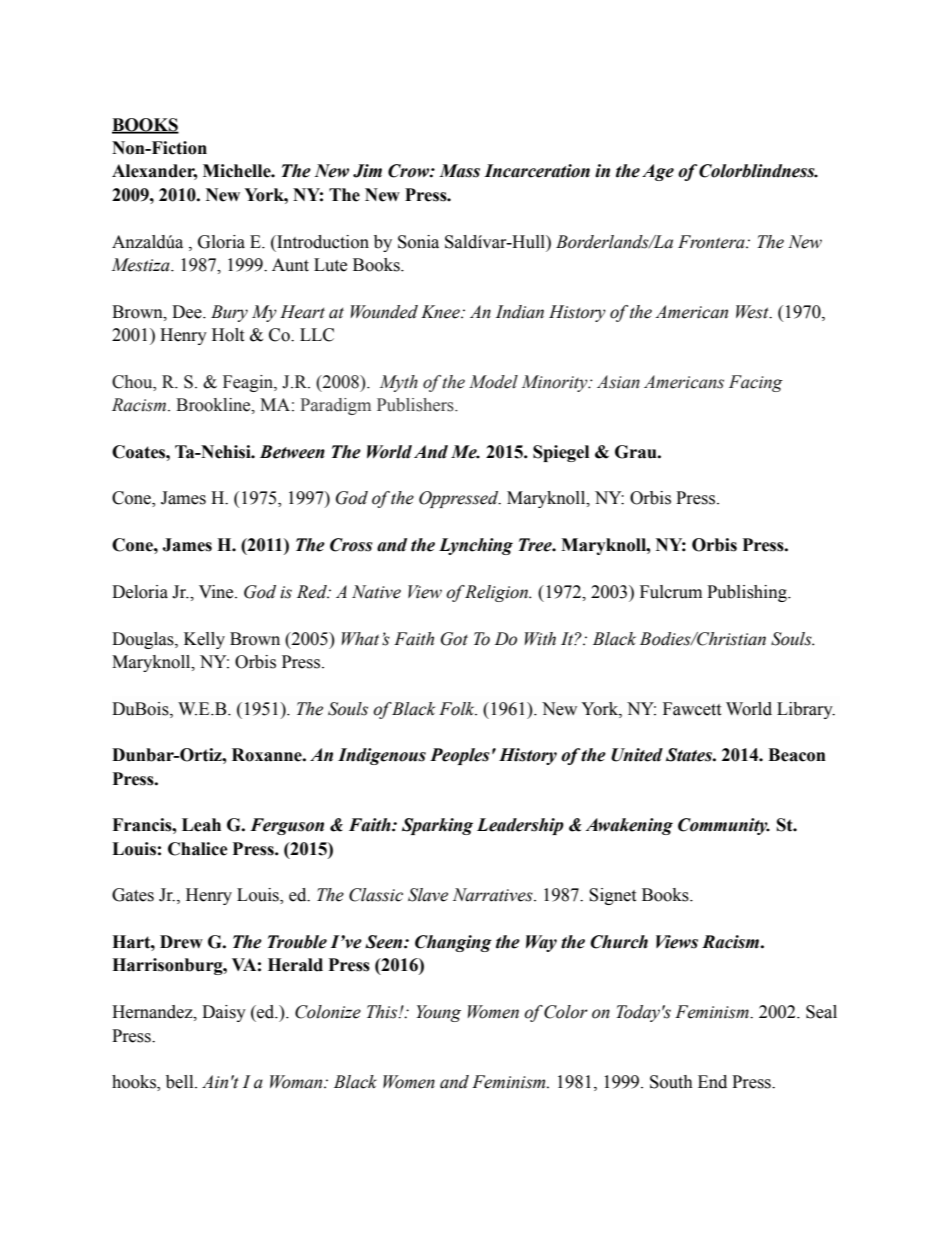 Image resolution: width=952 pixels, height=1233 pixels. I want to click on Mass, so click(459, 171).
